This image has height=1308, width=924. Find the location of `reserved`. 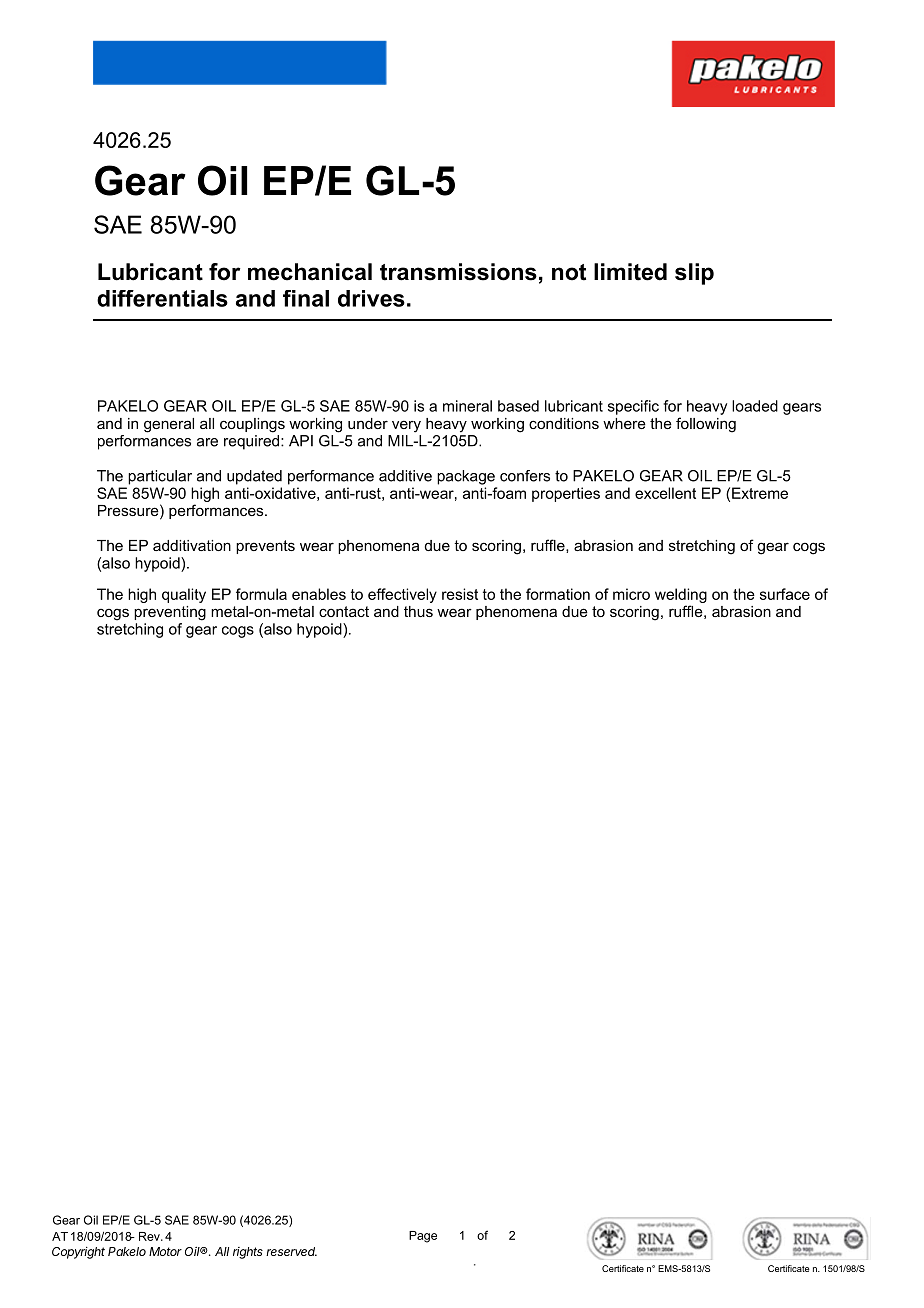

reserved is located at coordinates (291, 1251).
